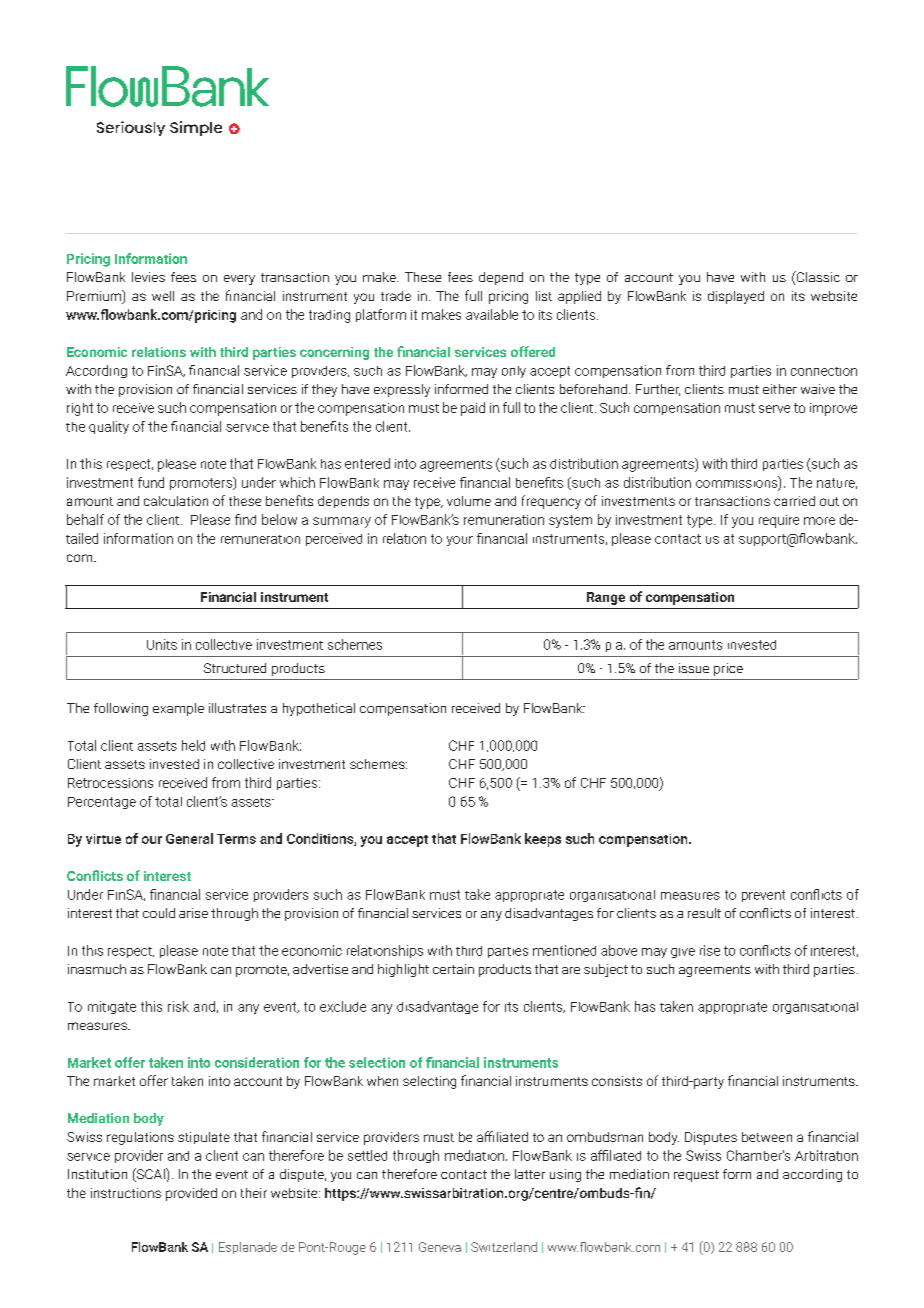  What do you see at coordinates (543, 840) in the screenshot?
I see `keeps` at bounding box center [543, 840].
